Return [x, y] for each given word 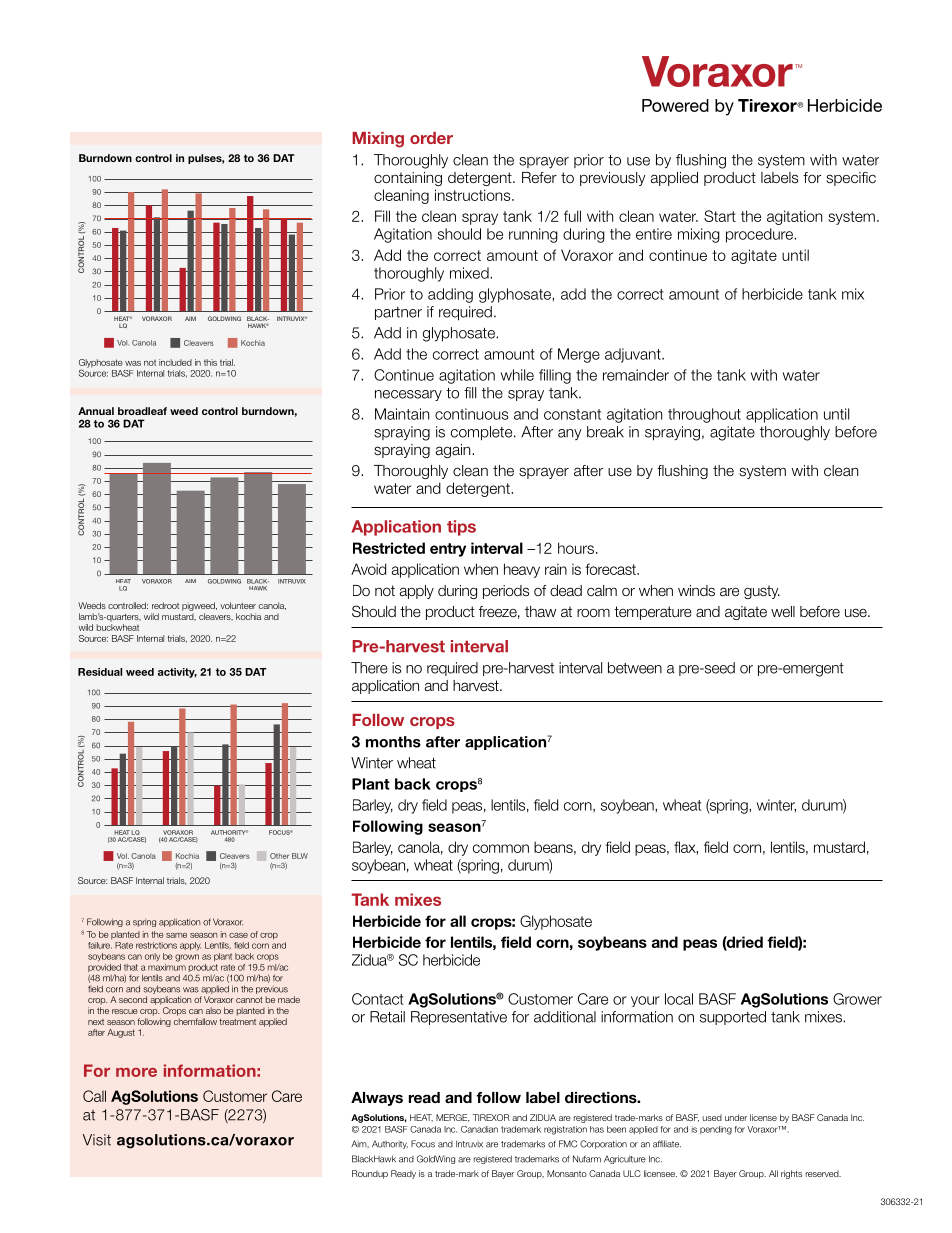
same [176, 935]
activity [177, 673]
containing [408, 179]
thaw [540, 612]
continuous [471, 414]
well [783, 612]
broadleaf [142, 411]
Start [720, 216]
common [501, 848]
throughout [704, 415]
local [679, 999]
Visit [97, 1140]
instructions [474, 195]
